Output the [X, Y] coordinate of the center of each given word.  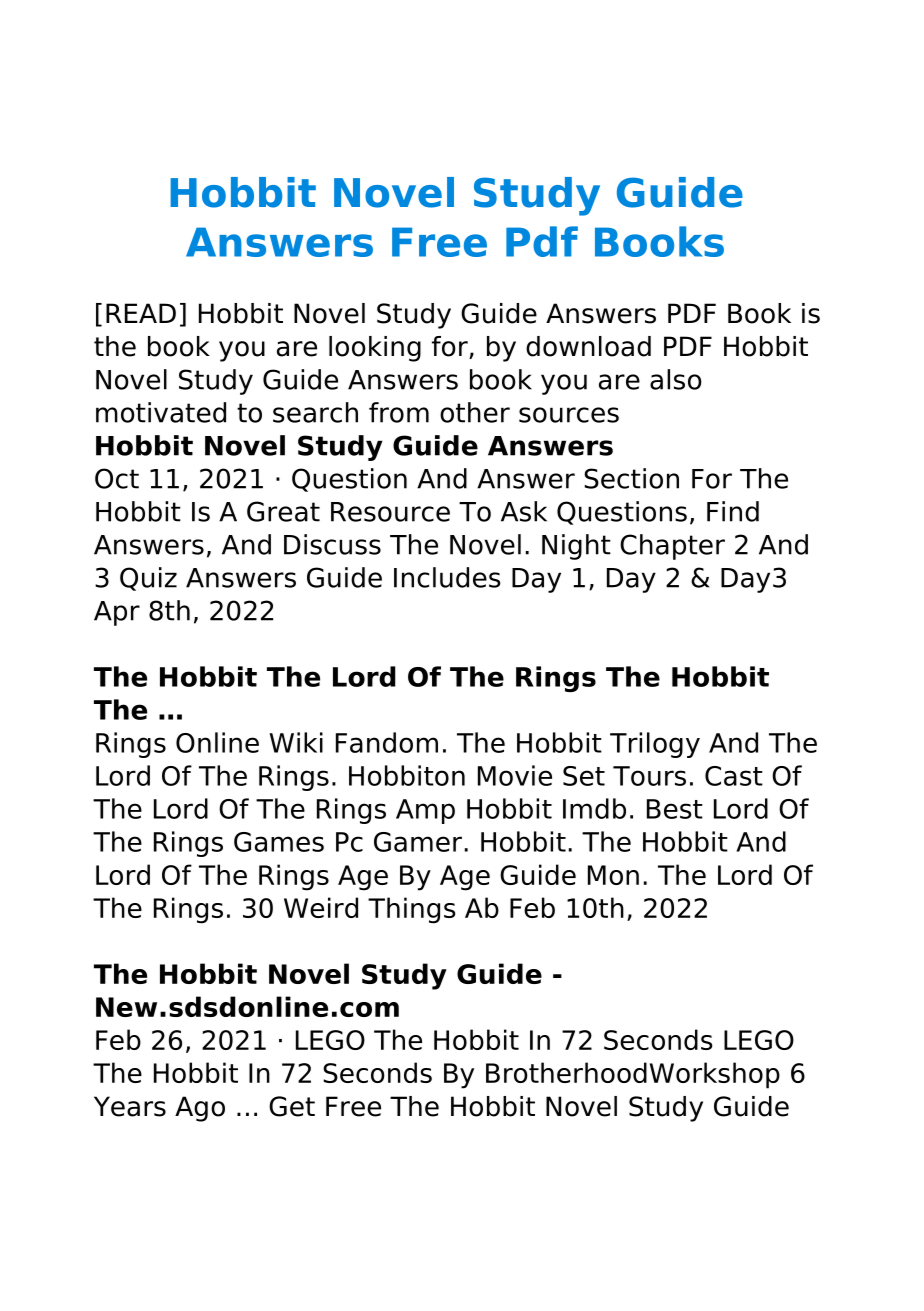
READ [141, 313]
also [676, 379]
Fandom [387, 742]
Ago [200, 1109]
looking [375, 349]
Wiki [296, 742]
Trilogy [655, 745]
